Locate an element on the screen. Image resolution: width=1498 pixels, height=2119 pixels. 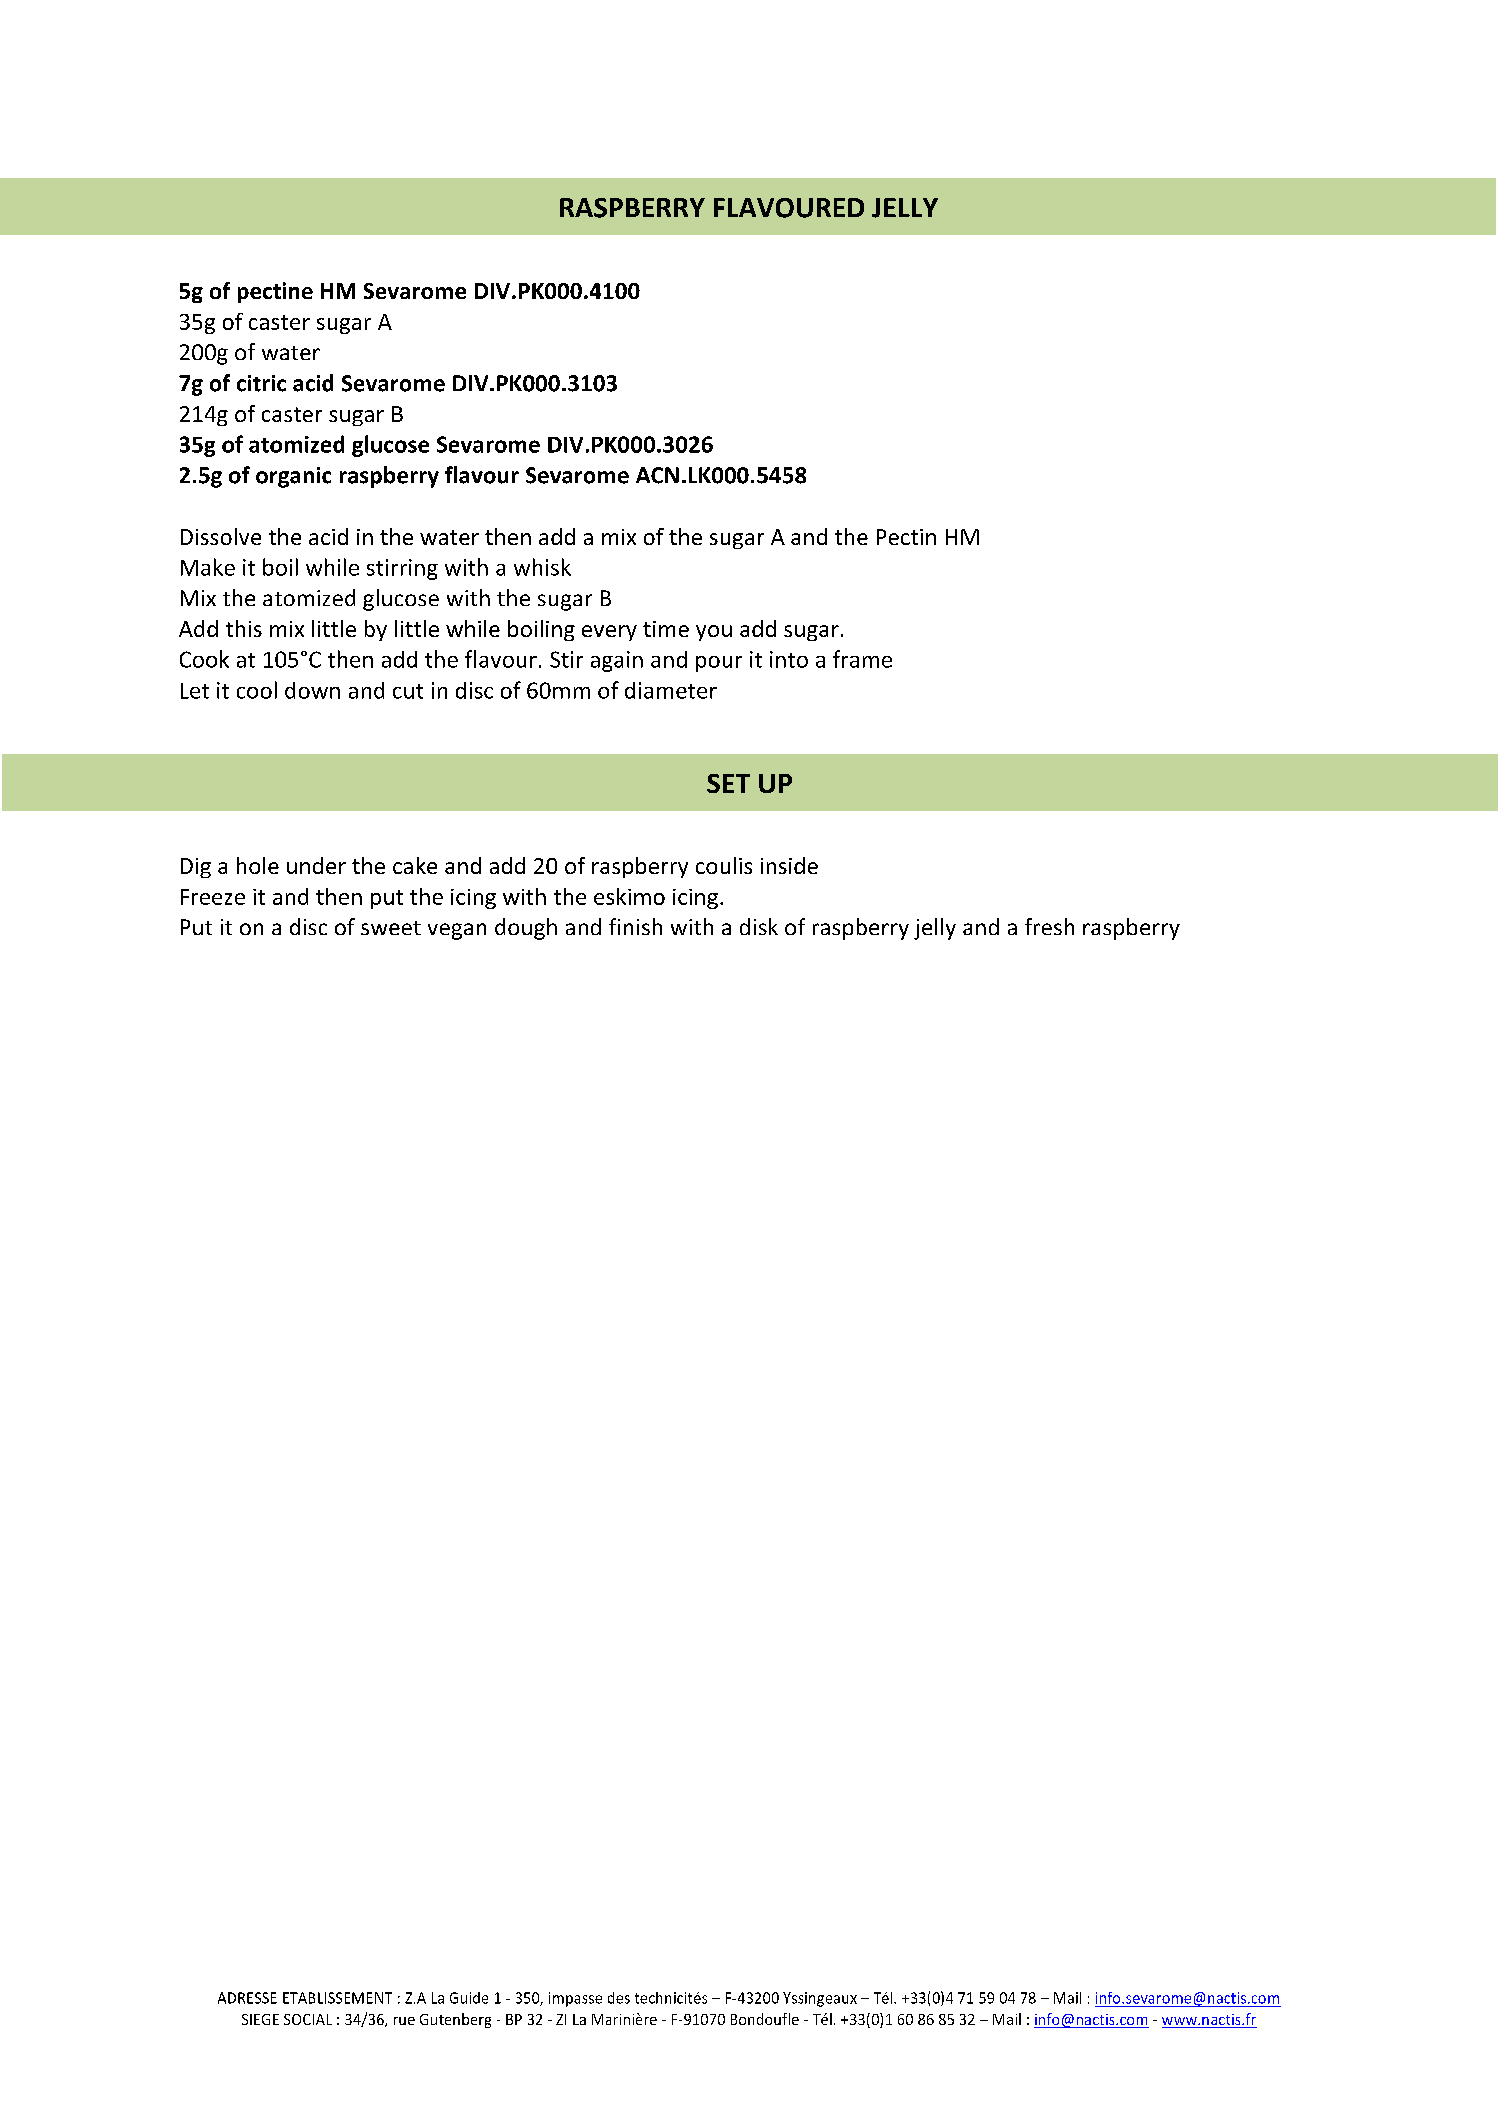
finish is located at coordinates (635, 926).
